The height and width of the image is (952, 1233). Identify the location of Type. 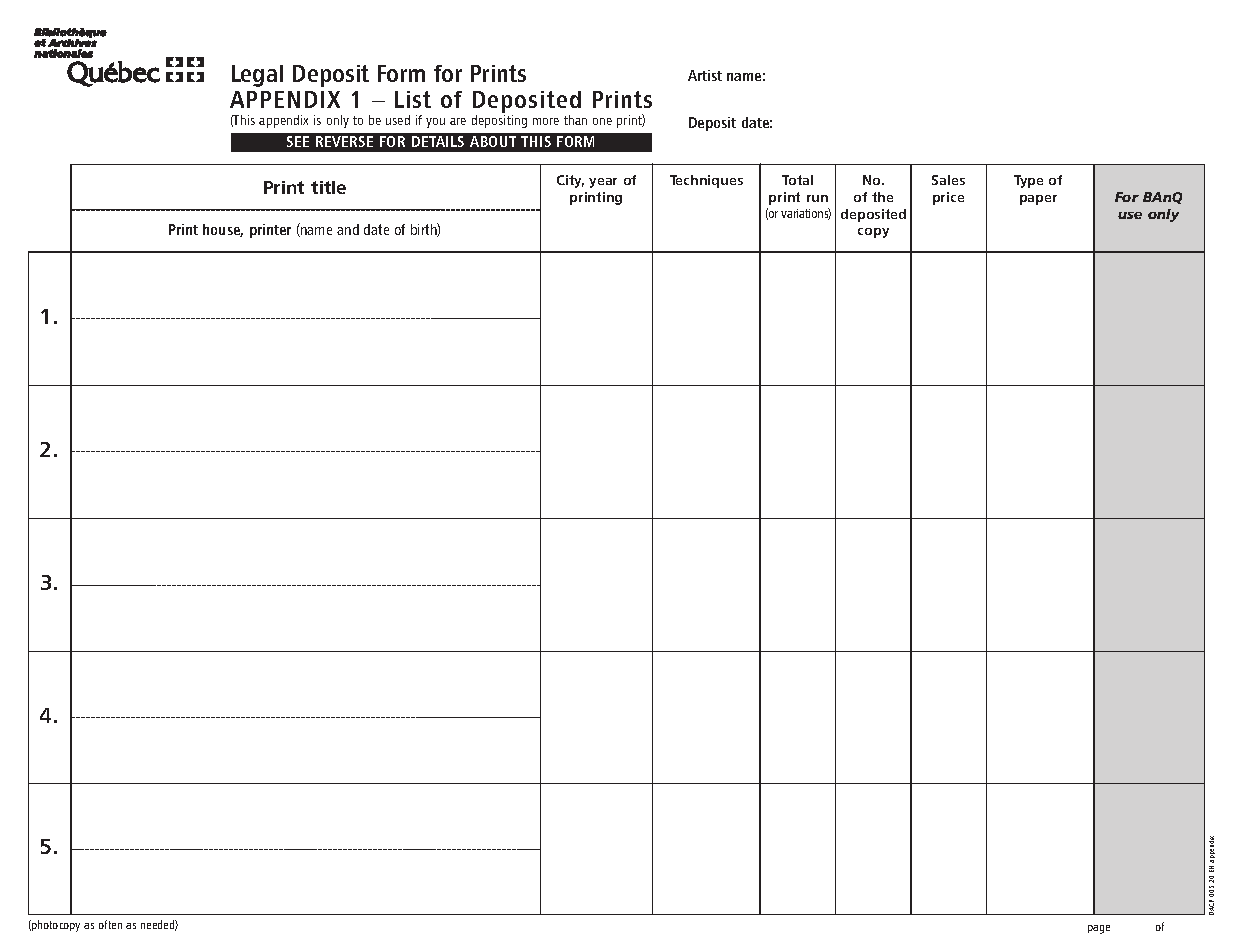
(1028, 181).
